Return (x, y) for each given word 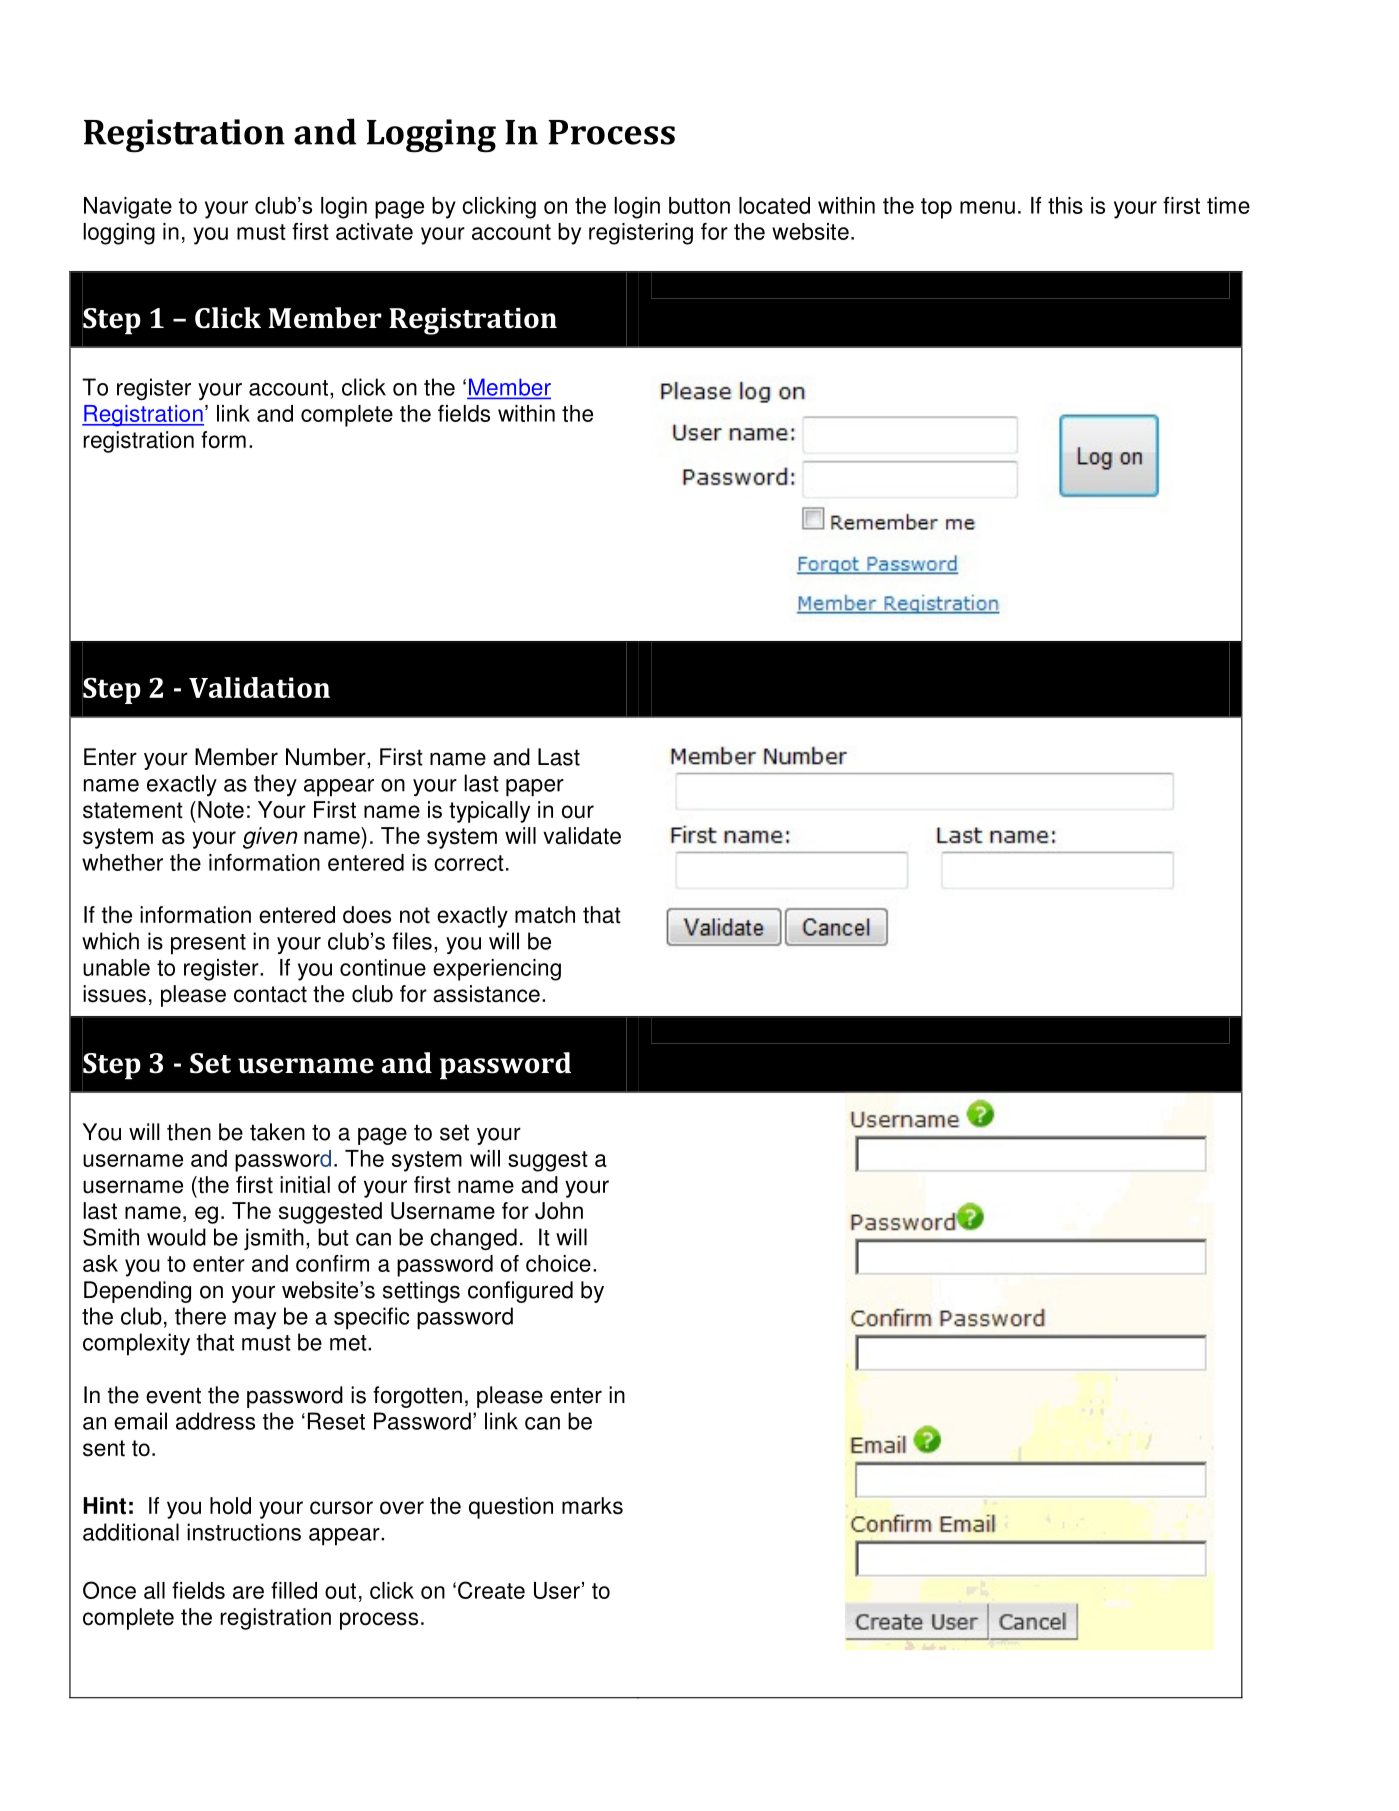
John (559, 1211)
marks (592, 1506)
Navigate (128, 208)
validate (582, 836)
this (1065, 205)
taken (277, 1132)
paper (535, 788)
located (774, 205)
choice (558, 1263)
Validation (259, 687)
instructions (244, 1532)
